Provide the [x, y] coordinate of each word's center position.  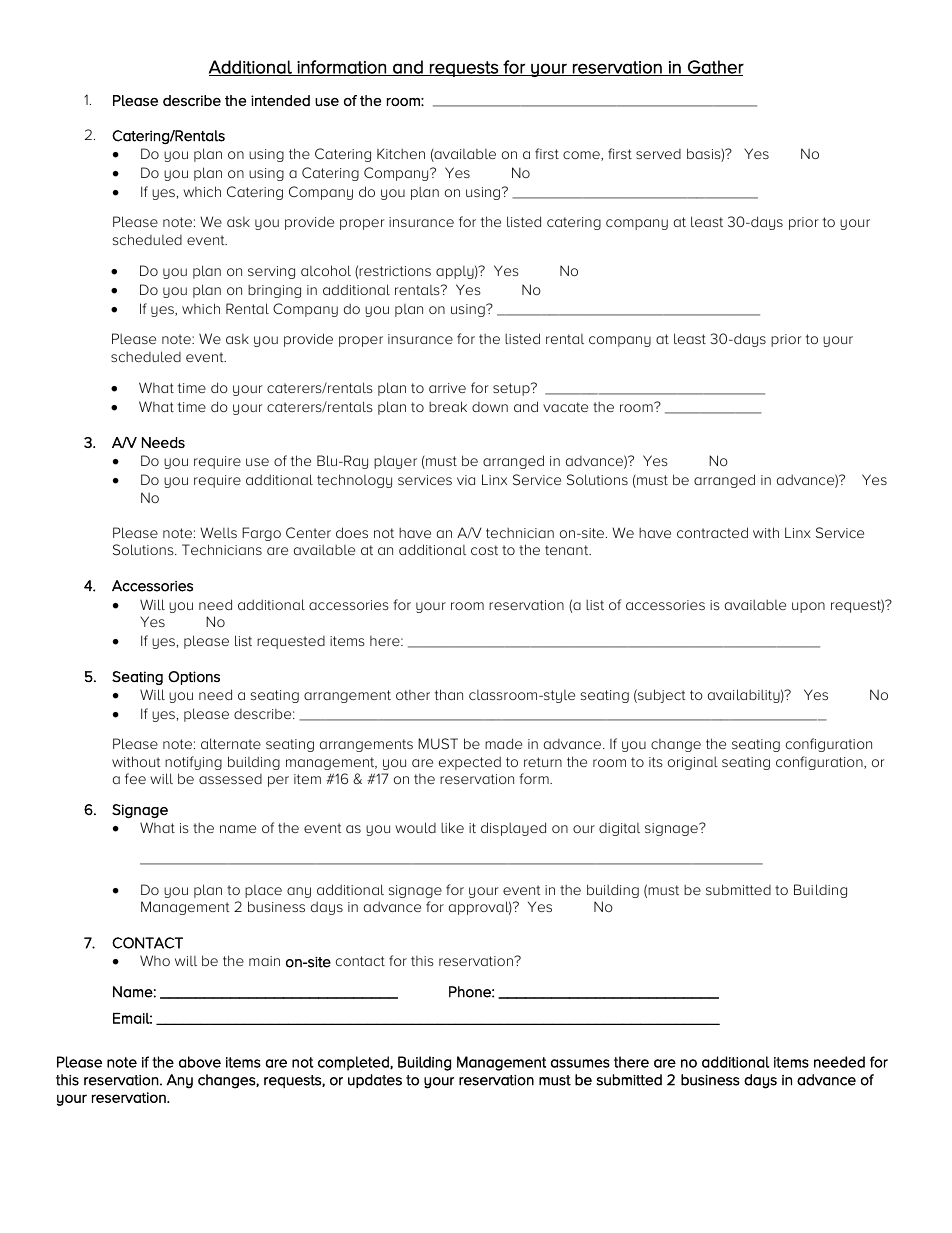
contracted [712, 532]
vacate [565, 407]
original [693, 763]
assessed [230, 779]
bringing [274, 291]
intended [280, 100]
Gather [715, 68]
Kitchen [401, 153]
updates [375, 1081]
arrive [447, 388]
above [200, 1062]
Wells [218, 532]
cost [484, 550]
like [452, 827]
